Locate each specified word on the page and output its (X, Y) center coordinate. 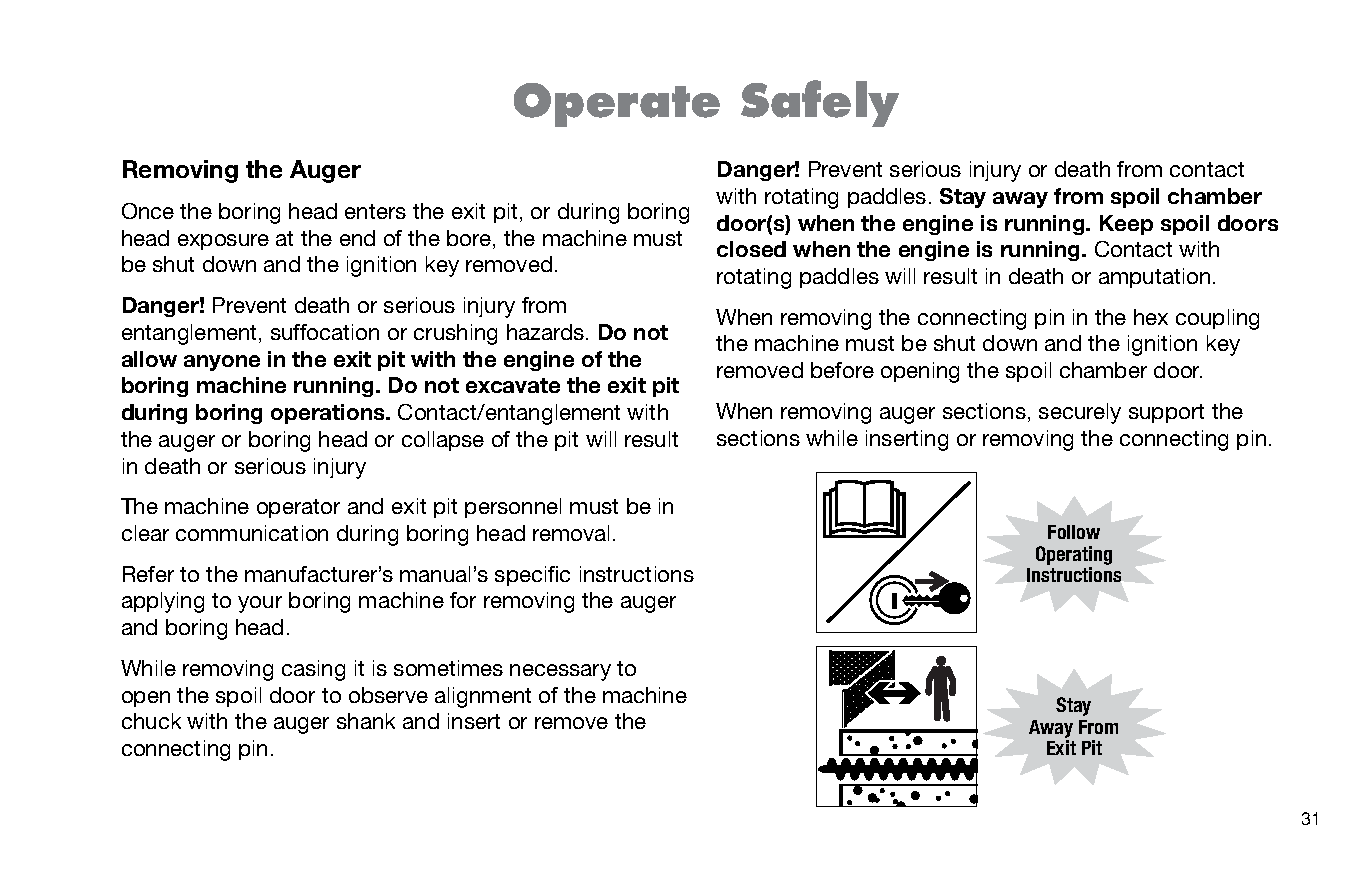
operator (298, 508)
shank (366, 721)
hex (1151, 317)
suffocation (325, 332)
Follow (1074, 532)
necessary (560, 672)
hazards (547, 332)
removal (571, 533)
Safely (820, 103)
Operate (617, 105)
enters (375, 211)
